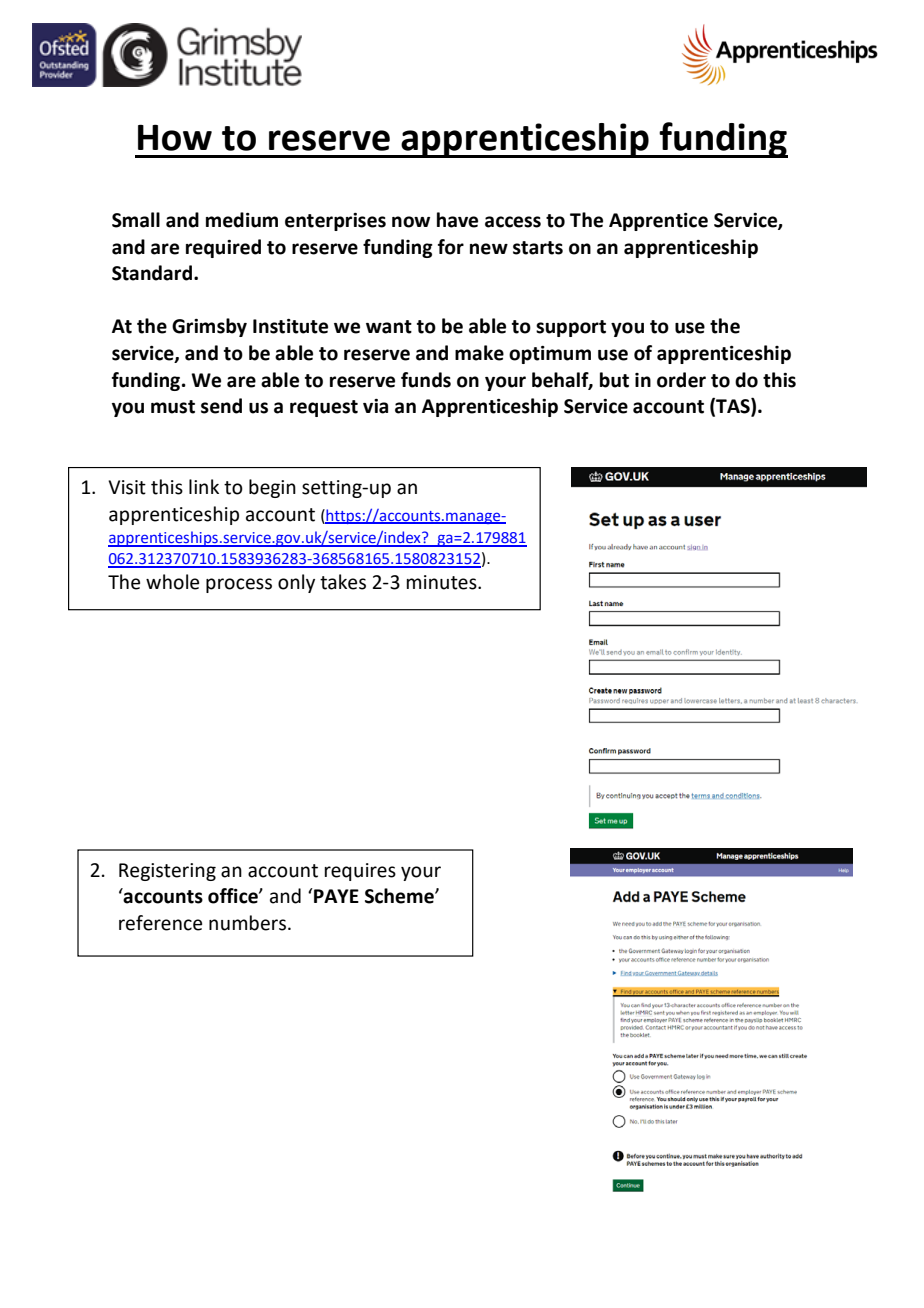 Image resolution: width=924 pixels, height=1308 pixels. Describe the element at coordinates (204, 486) in the document. I see `link` at that location.
